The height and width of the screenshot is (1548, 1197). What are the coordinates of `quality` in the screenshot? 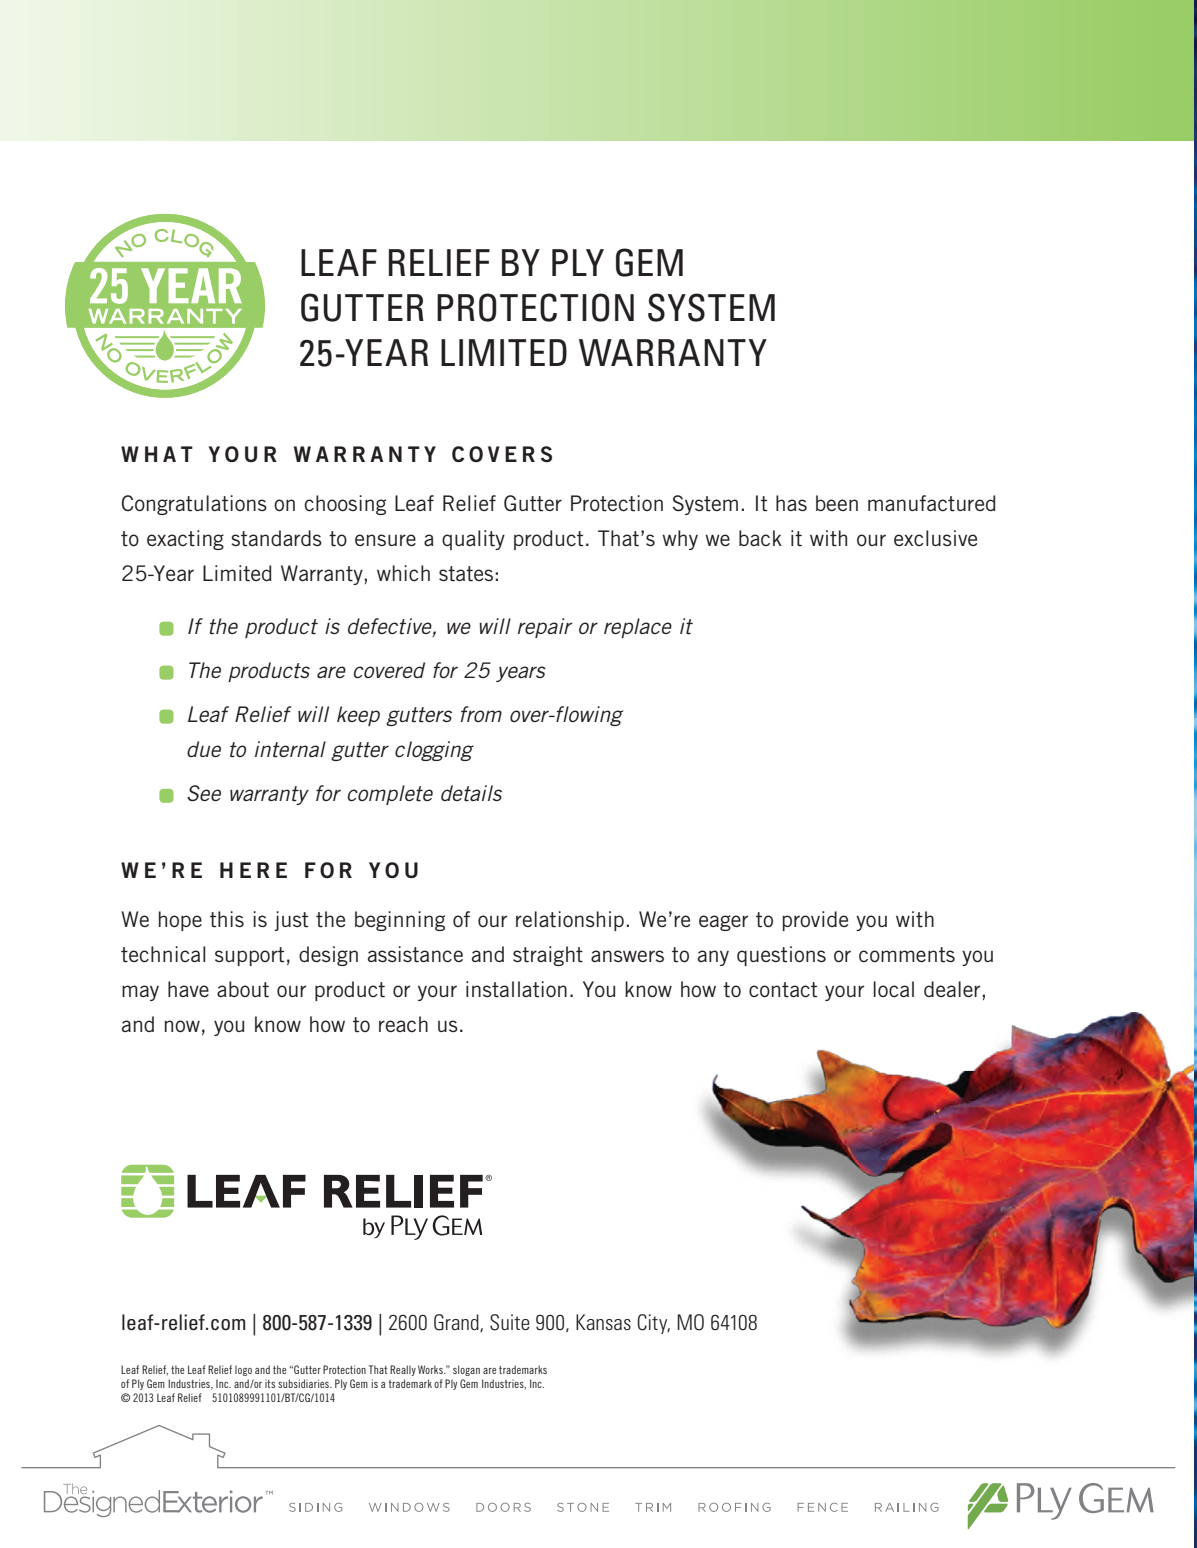 It's located at (473, 540).
